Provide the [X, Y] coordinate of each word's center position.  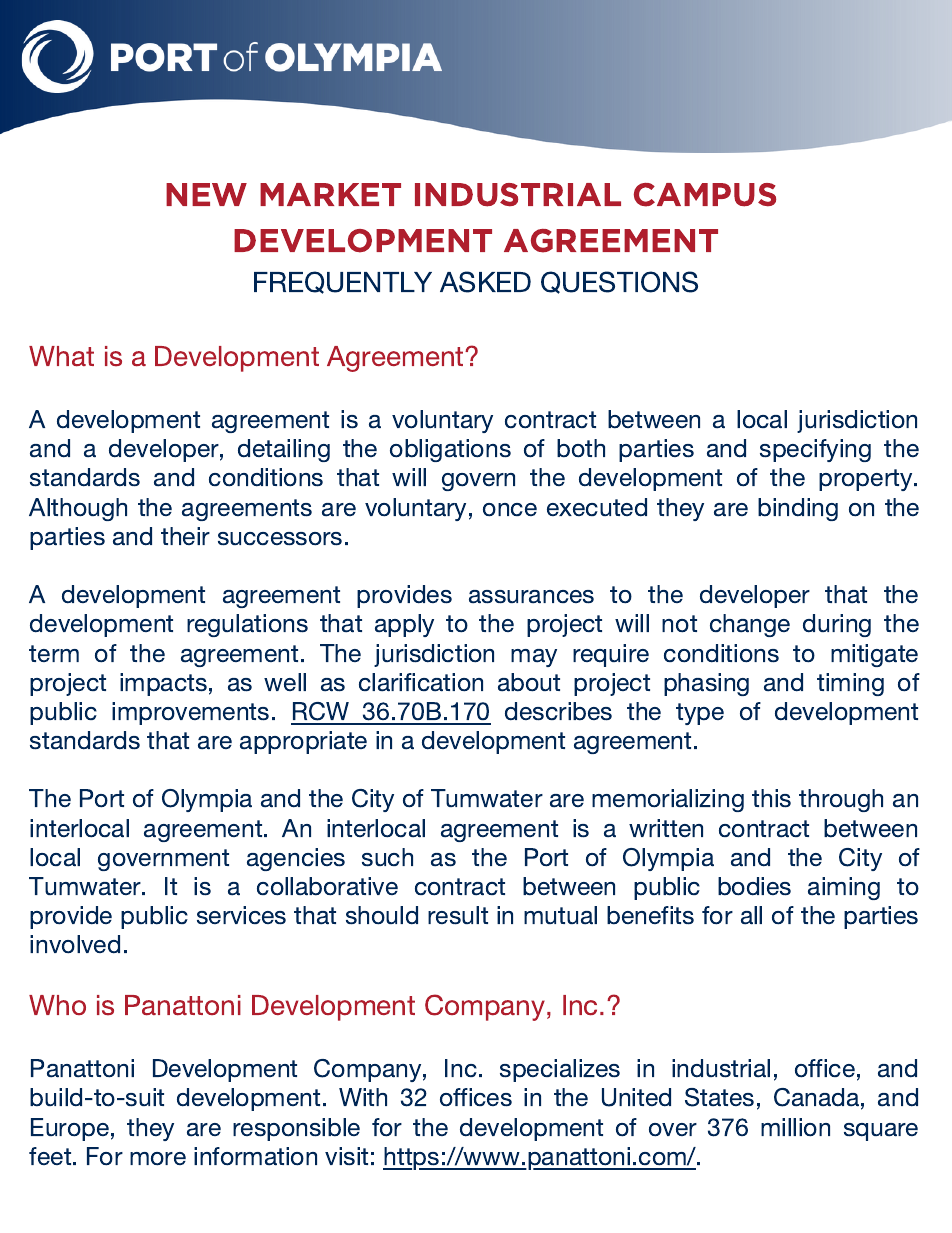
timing [850, 684]
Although [78, 509]
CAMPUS [705, 195]
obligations [450, 450]
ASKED [485, 282]
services [241, 915]
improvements [190, 713]
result [458, 915]
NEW [206, 194]
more [158, 1159]
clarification [421, 682]
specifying [815, 450]
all [751, 915]
